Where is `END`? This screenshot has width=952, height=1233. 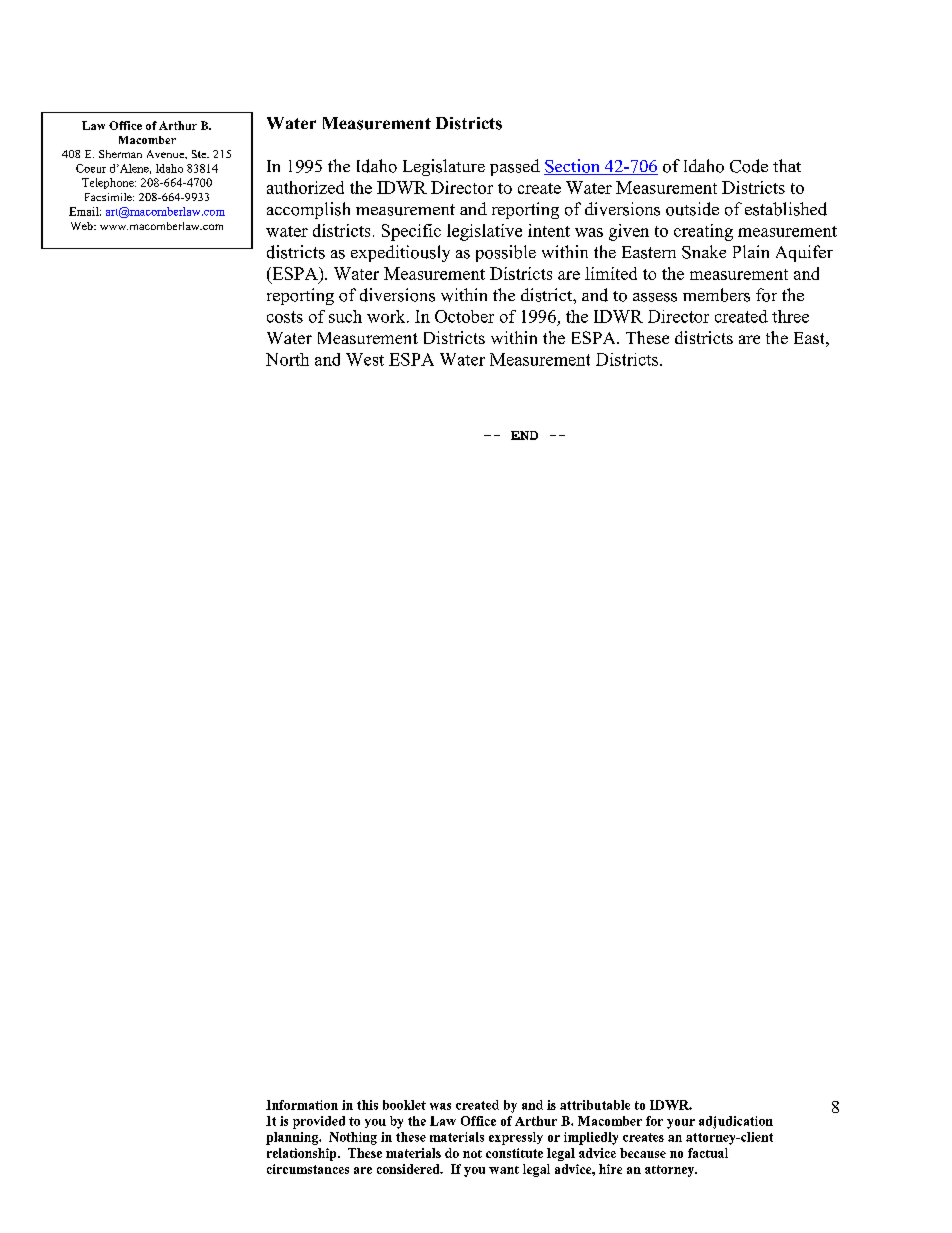
END is located at coordinates (524, 435).
